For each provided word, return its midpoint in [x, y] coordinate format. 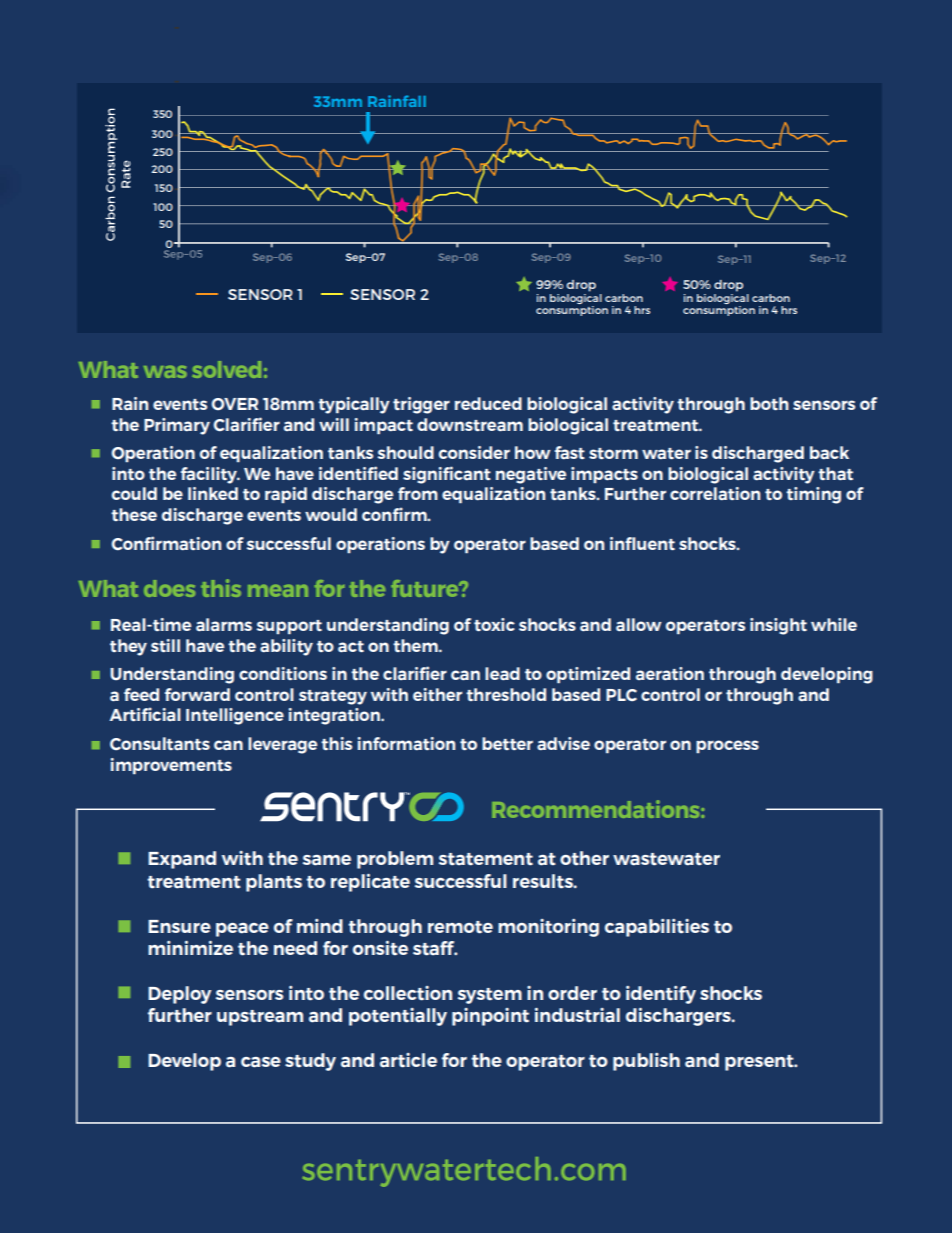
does [170, 588]
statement [486, 859]
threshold [506, 694]
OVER [235, 404]
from [418, 493]
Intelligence [235, 716]
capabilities [657, 928]
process [727, 746]
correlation [715, 493]
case [261, 1062]
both [769, 403]
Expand [182, 860]
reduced [488, 403]
